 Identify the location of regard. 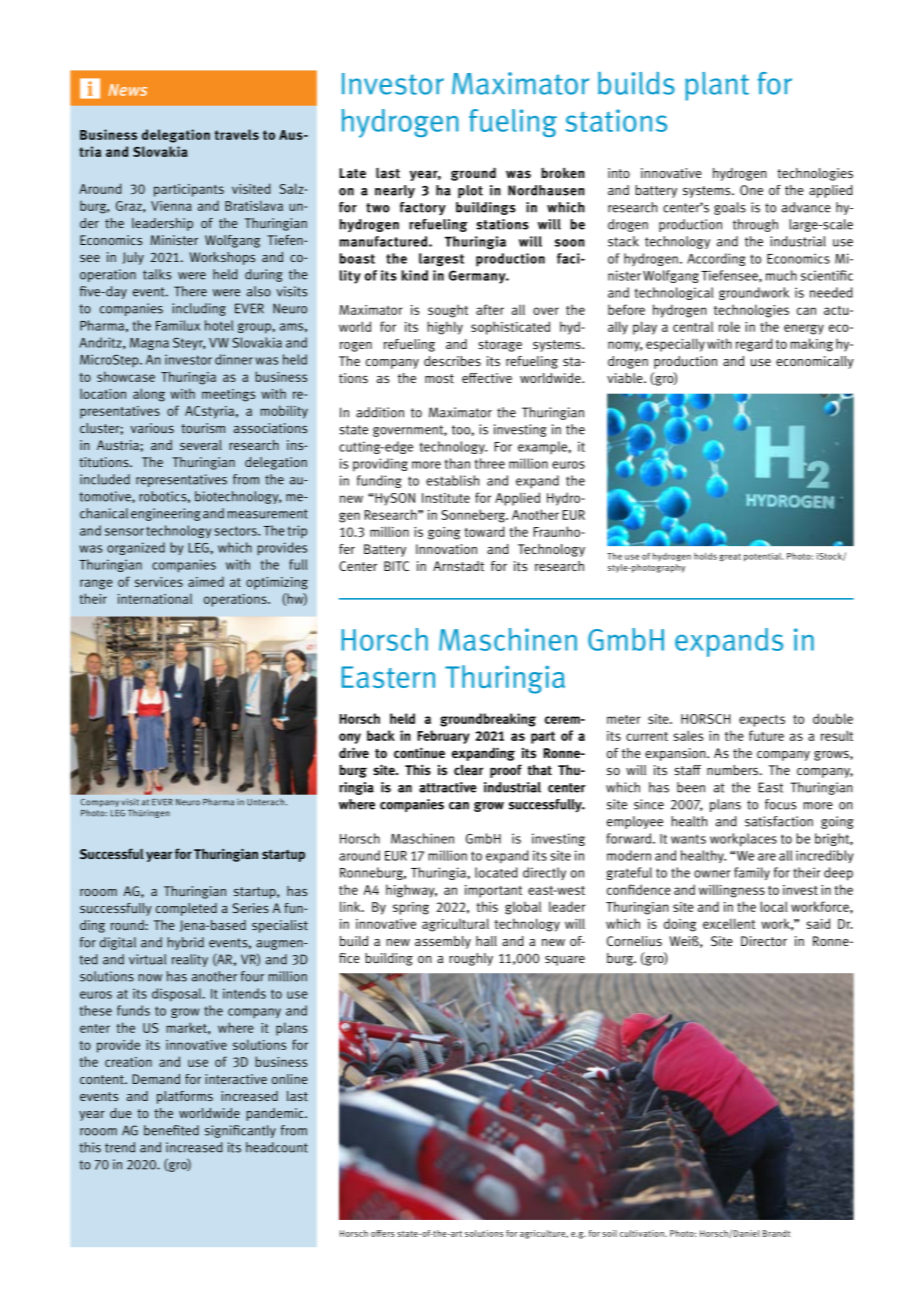
(754, 345).
